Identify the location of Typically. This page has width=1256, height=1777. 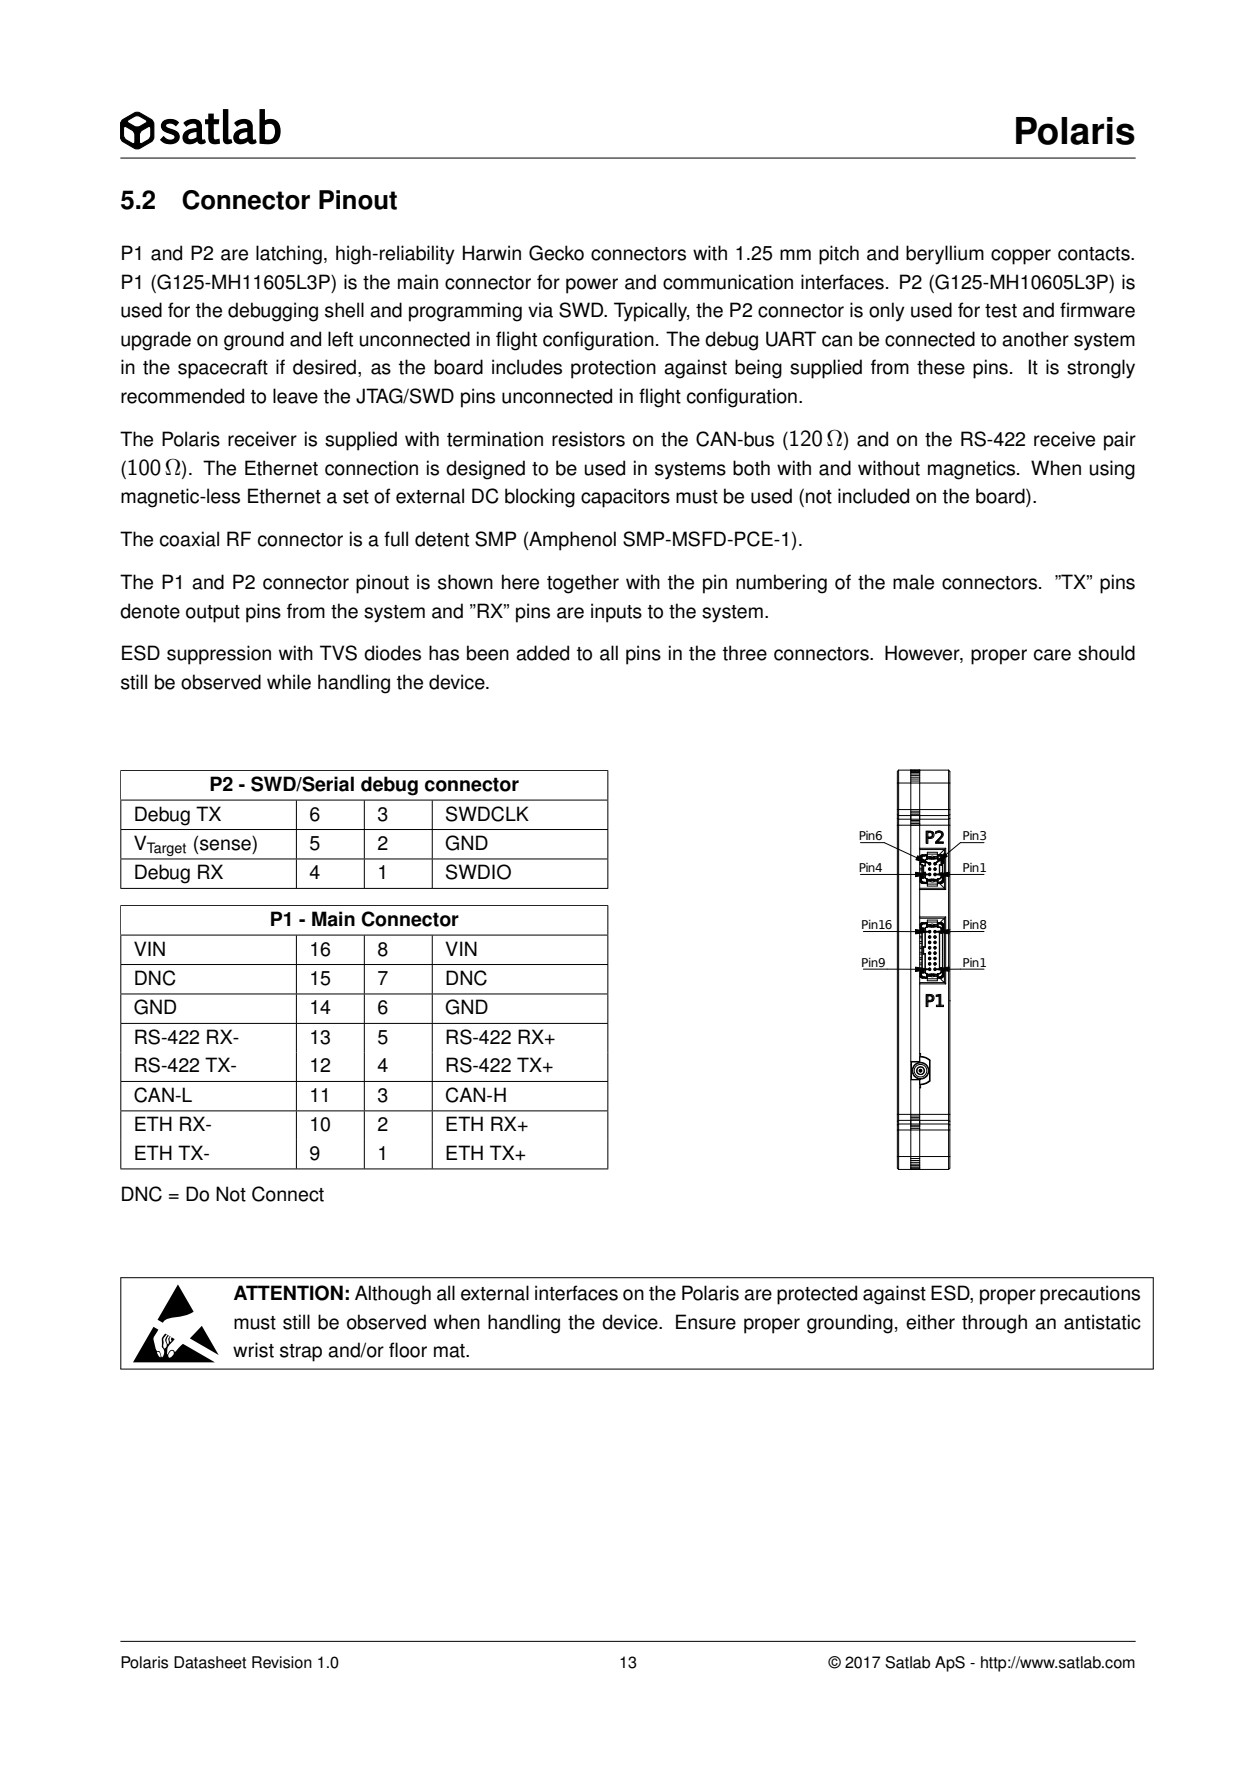
(652, 312).
